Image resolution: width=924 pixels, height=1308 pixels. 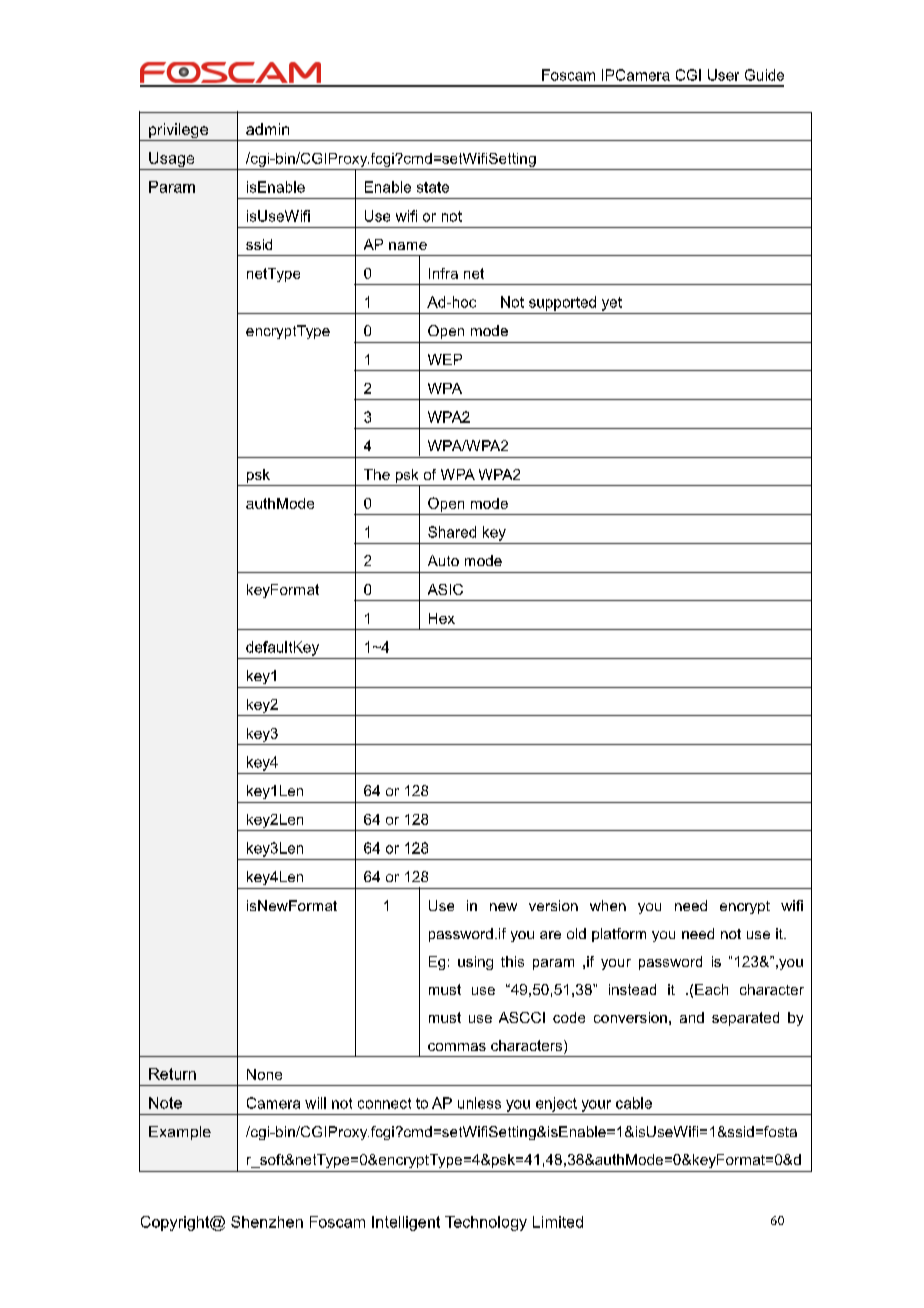 I want to click on cable, so click(x=634, y=1103).
